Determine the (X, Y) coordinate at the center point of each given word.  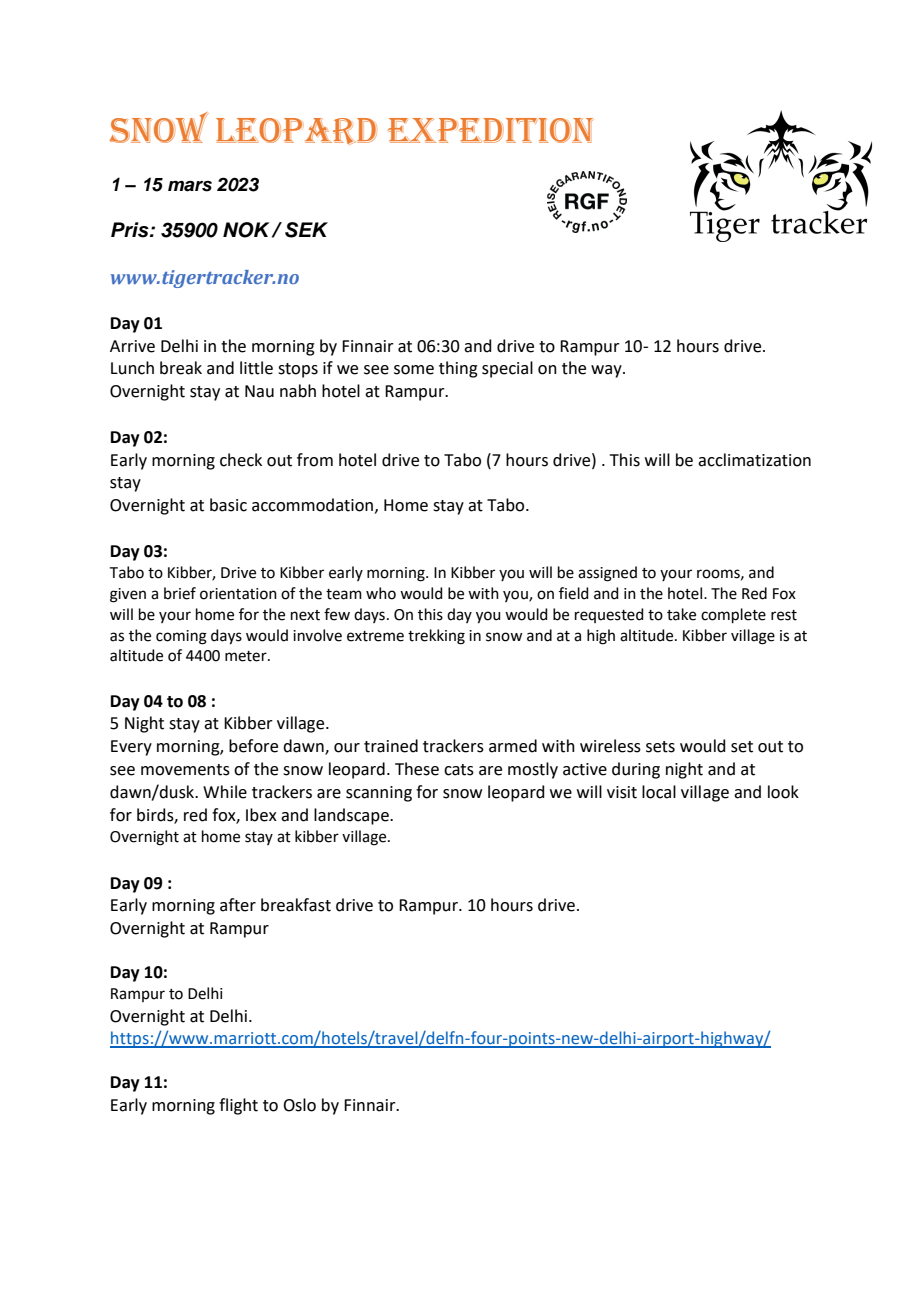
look (783, 792)
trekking (436, 637)
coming (181, 637)
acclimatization (754, 460)
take (681, 614)
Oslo (299, 1105)
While (225, 792)
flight (238, 1106)
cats (459, 770)
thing (458, 369)
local (659, 792)
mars (190, 186)
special (507, 369)
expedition (491, 130)
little (256, 368)
